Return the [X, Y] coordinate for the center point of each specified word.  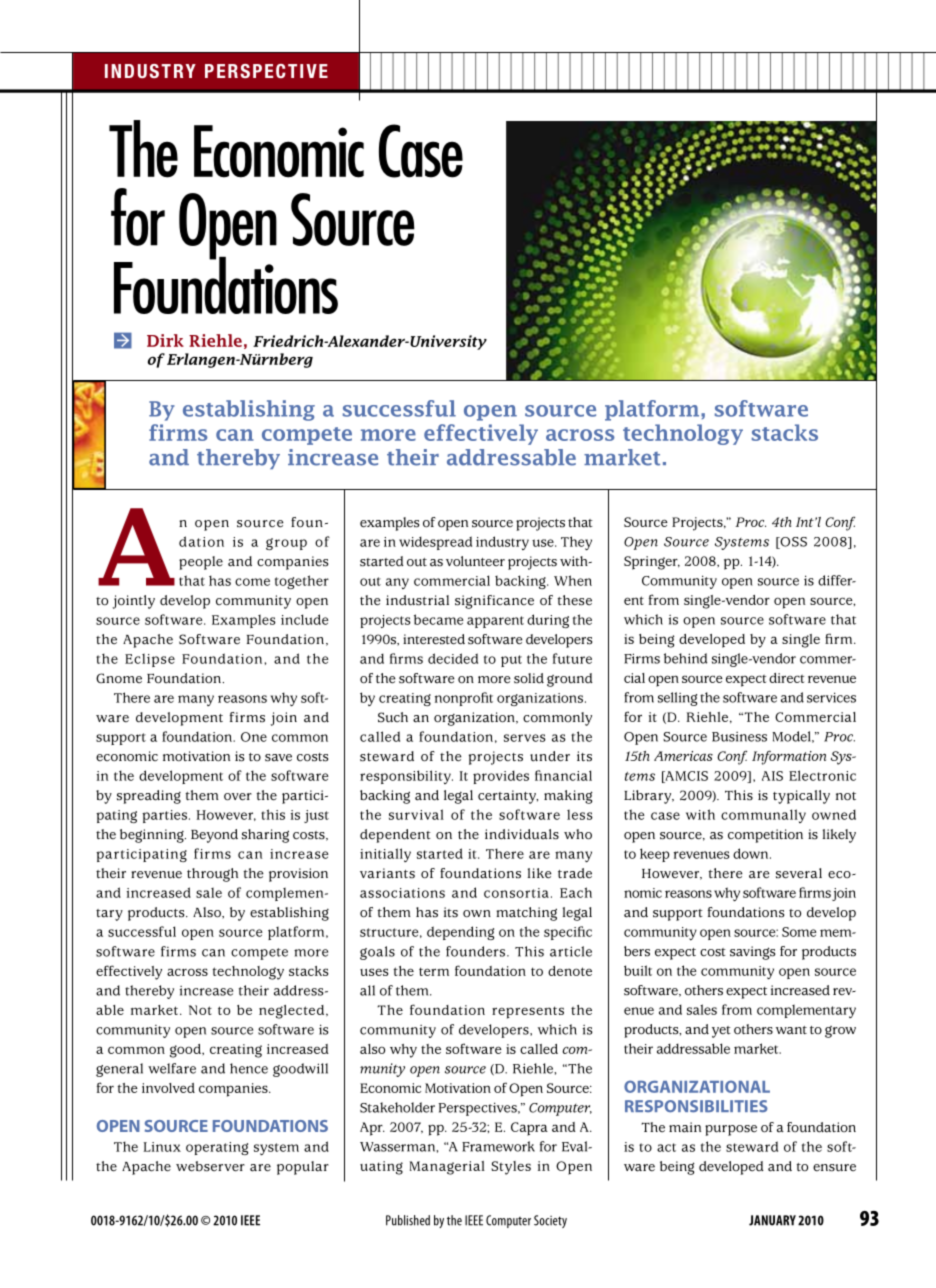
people [201, 563]
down [752, 853]
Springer [652, 563]
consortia [516, 893]
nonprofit [464, 699]
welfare [172, 1068]
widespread [435, 543]
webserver [210, 1166]
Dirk [165, 340]
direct [786, 678]
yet [721, 1032]
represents [528, 1012]
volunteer [475, 561]
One [254, 737]
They [576, 543]
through [212, 875]
